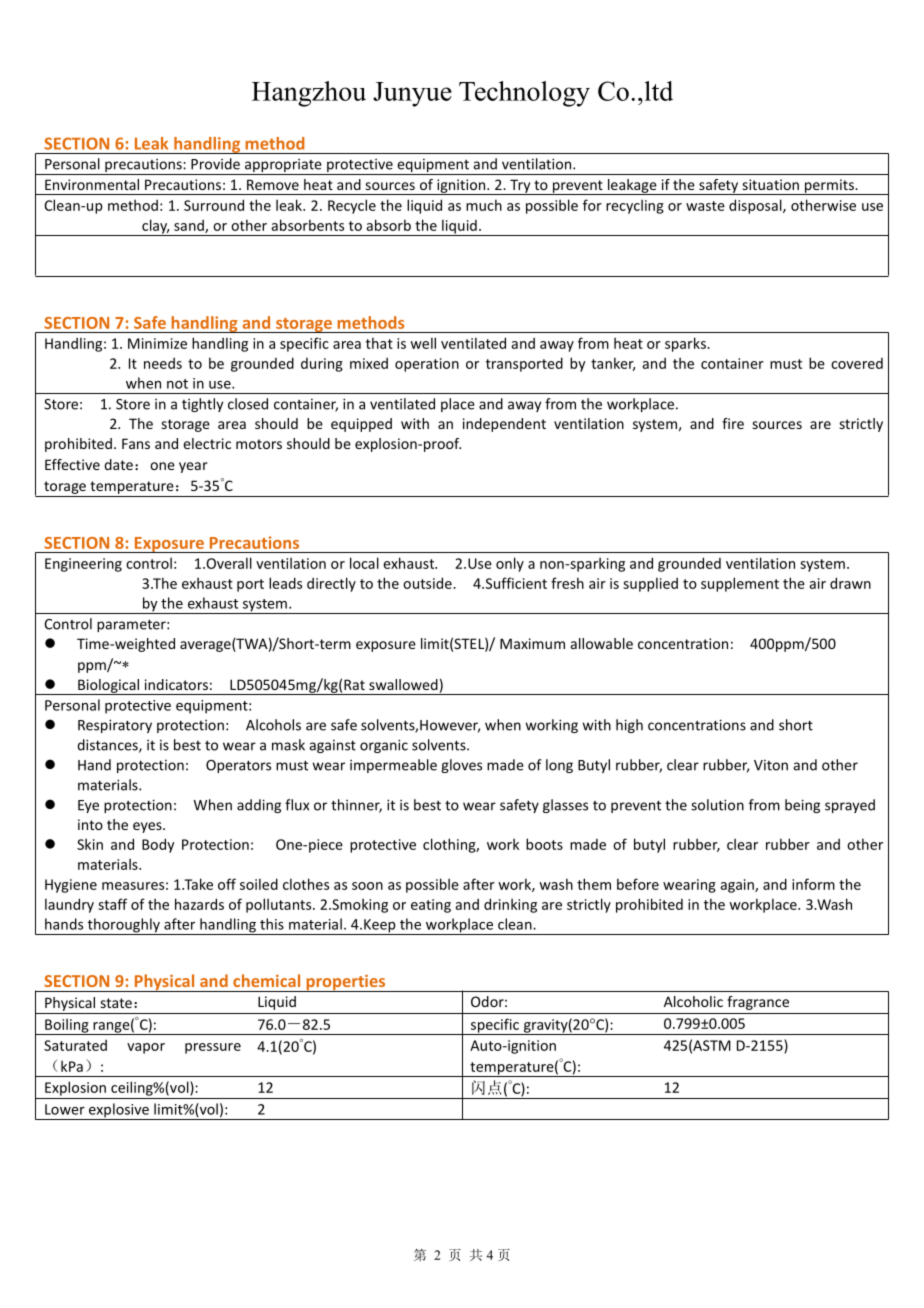 The image size is (924, 1308). I want to click on situation, so click(770, 184).
